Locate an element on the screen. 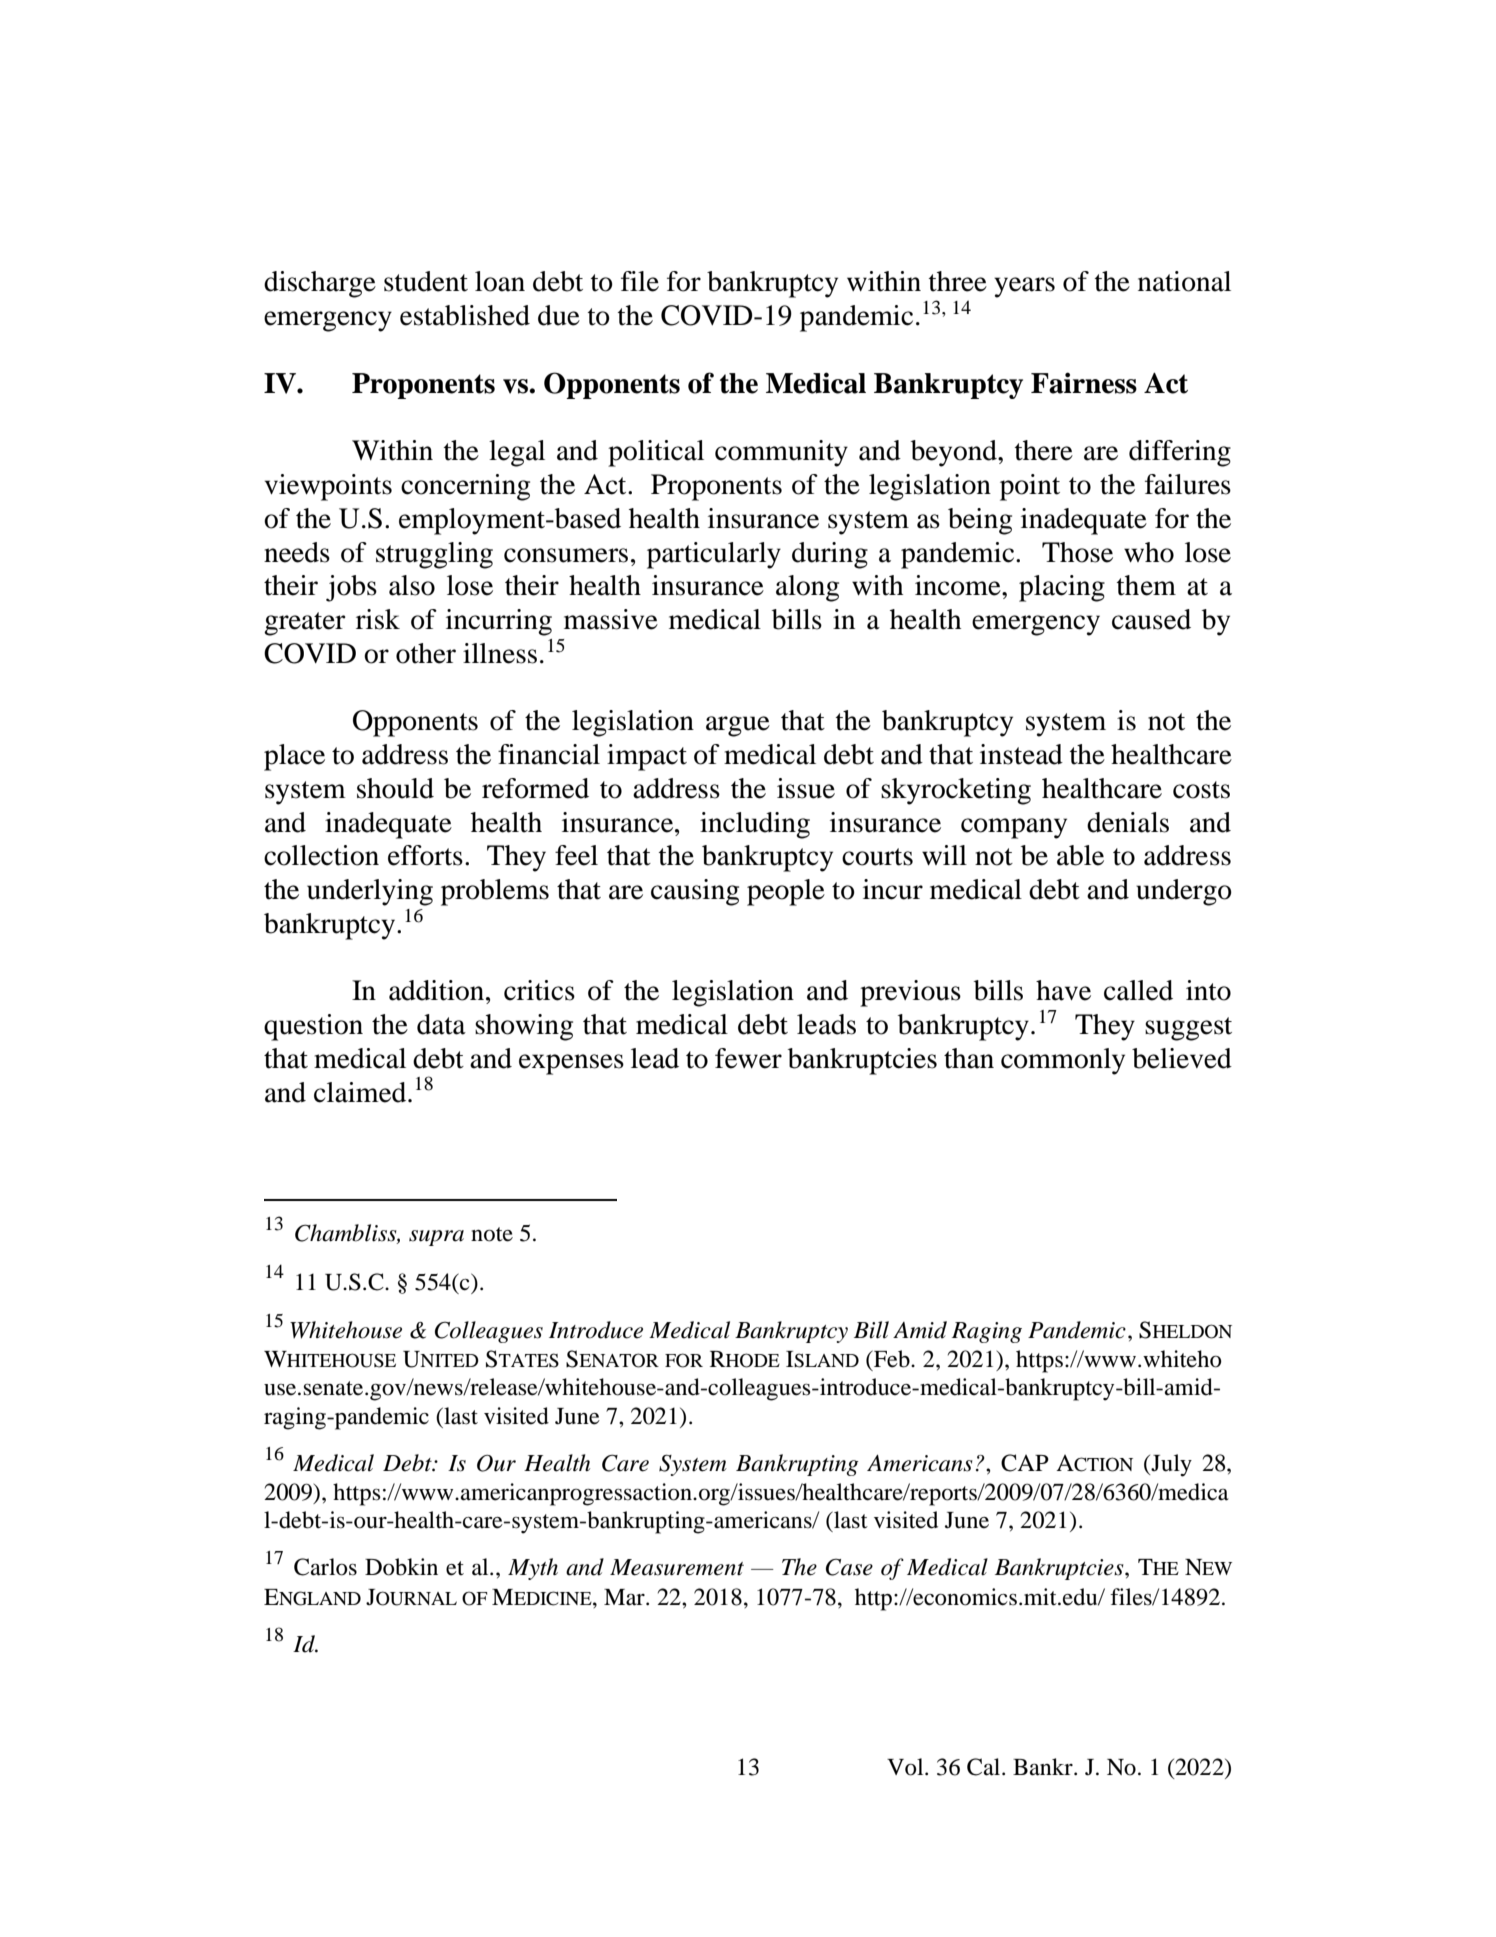  Vol is located at coordinates (906, 1767).
